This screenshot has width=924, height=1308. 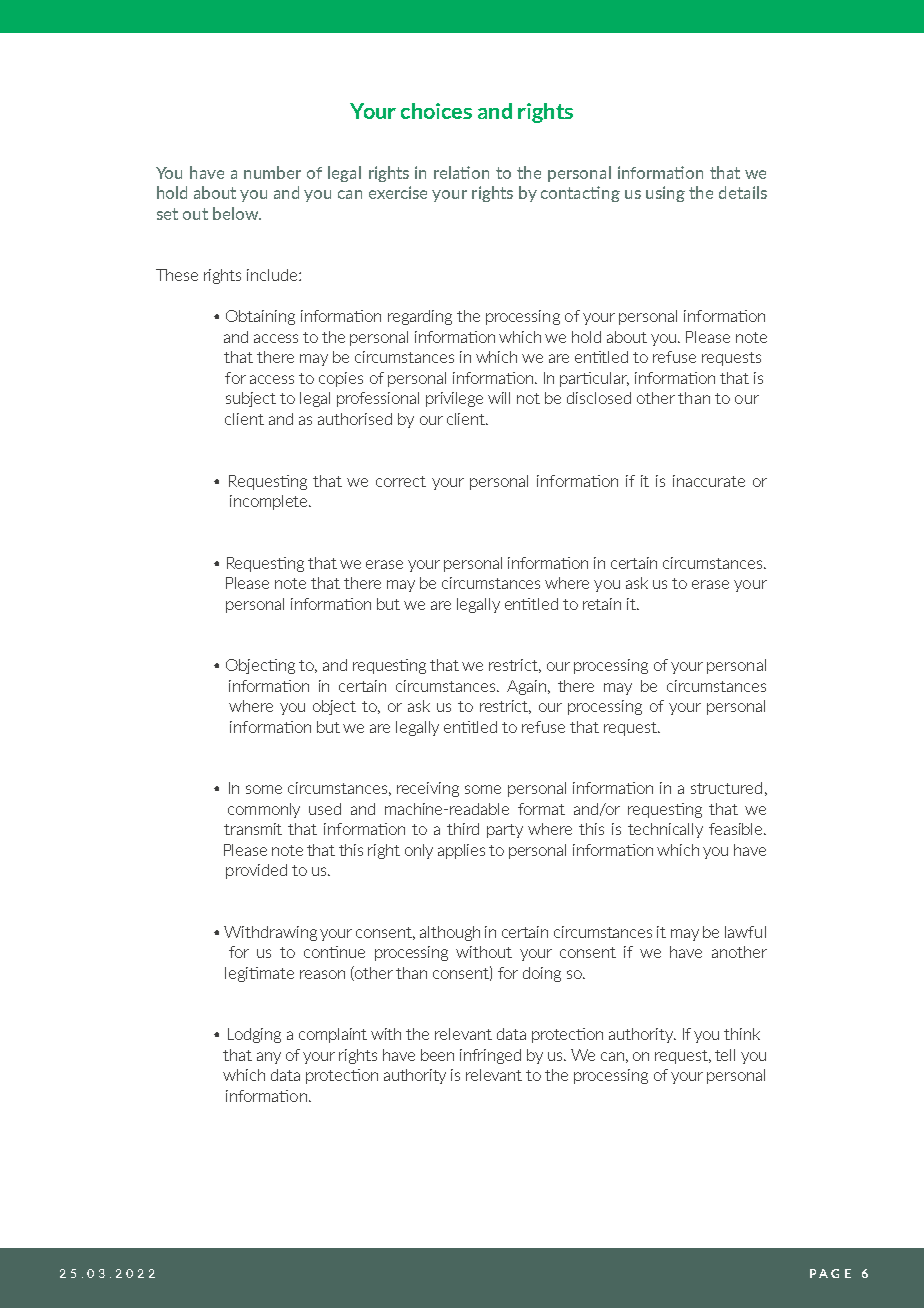 I want to click on third, so click(x=463, y=829).
